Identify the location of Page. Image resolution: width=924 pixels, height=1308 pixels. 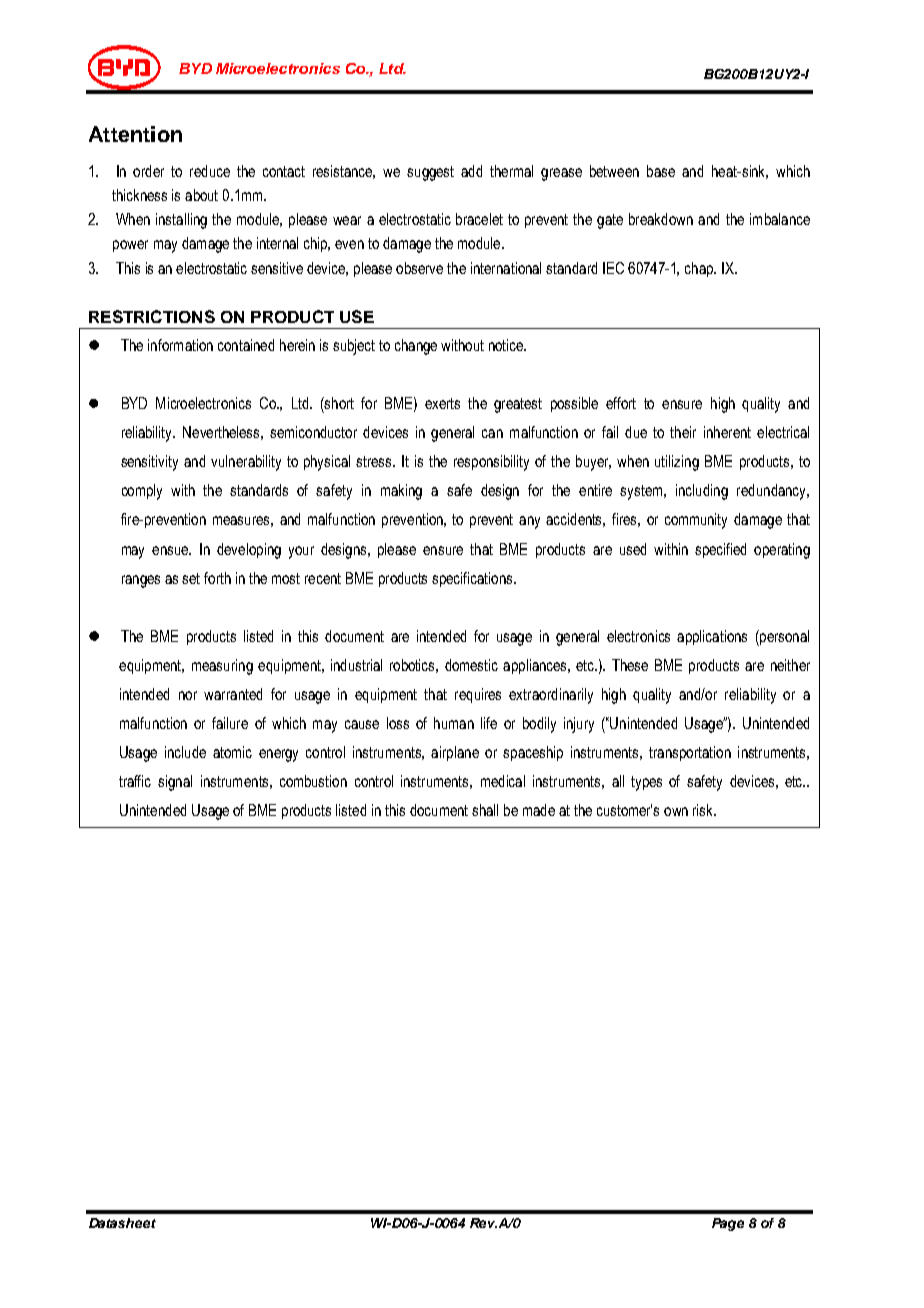
(728, 1224).
